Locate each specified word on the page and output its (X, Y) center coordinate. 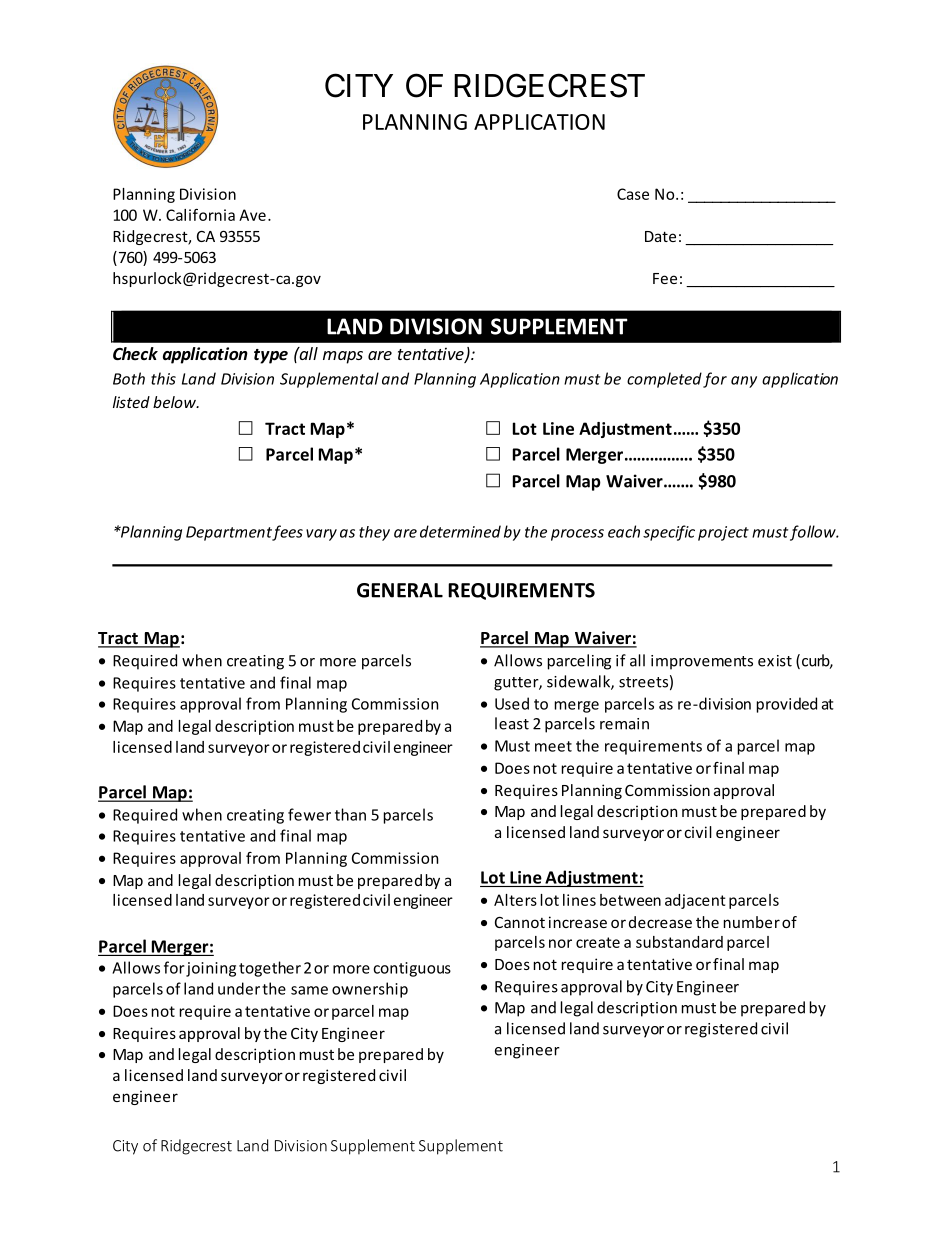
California (200, 215)
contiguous (412, 969)
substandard (679, 942)
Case (633, 194)
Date (660, 236)
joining (211, 969)
